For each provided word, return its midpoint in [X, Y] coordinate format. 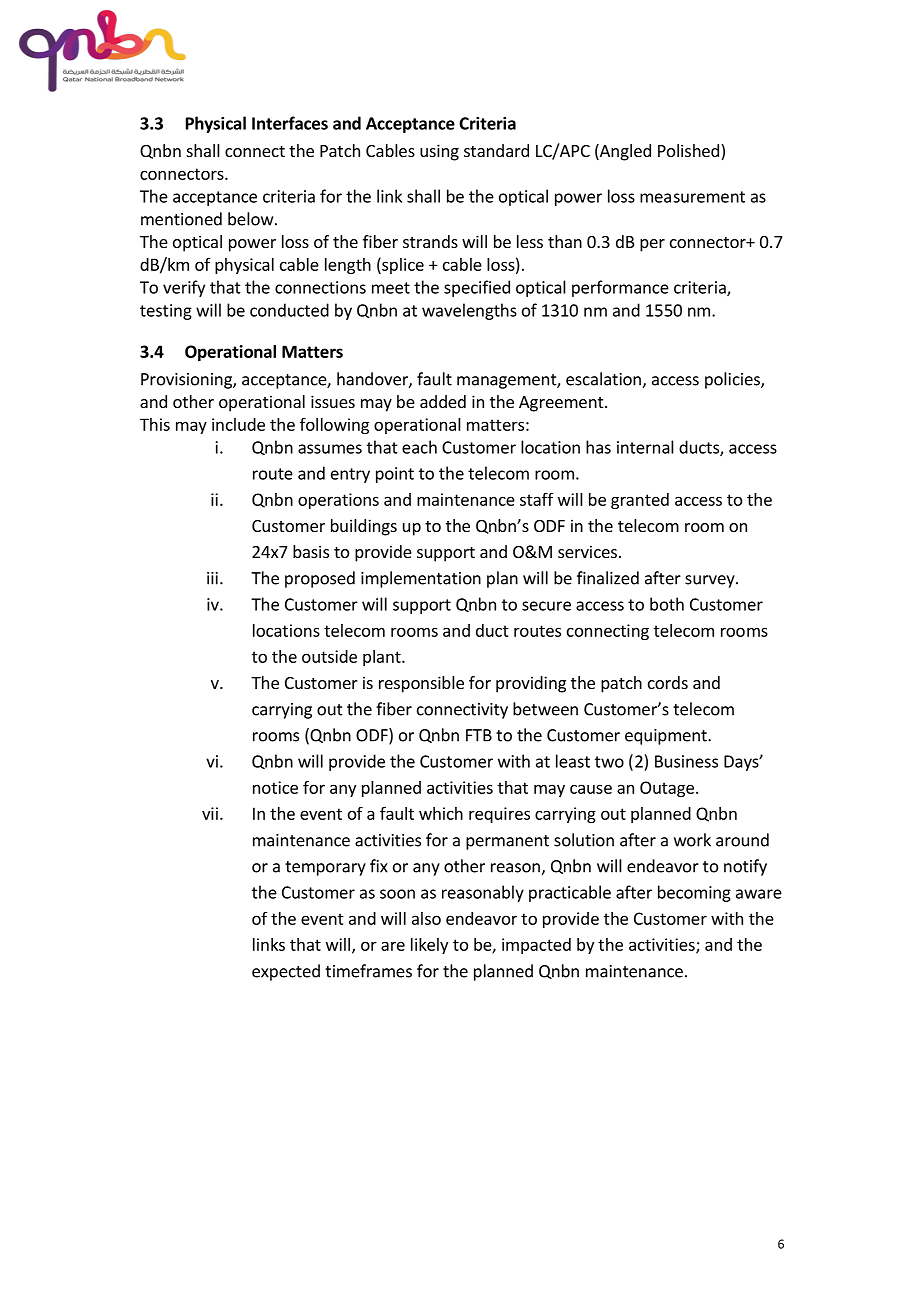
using [439, 152]
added [443, 401]
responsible [421, 684]
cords [668, 682]
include [238, 424]
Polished [688, 150]
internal [645, 447]
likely [429, 946]
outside [329, 656]
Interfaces [290, 123]
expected [286, 972]
